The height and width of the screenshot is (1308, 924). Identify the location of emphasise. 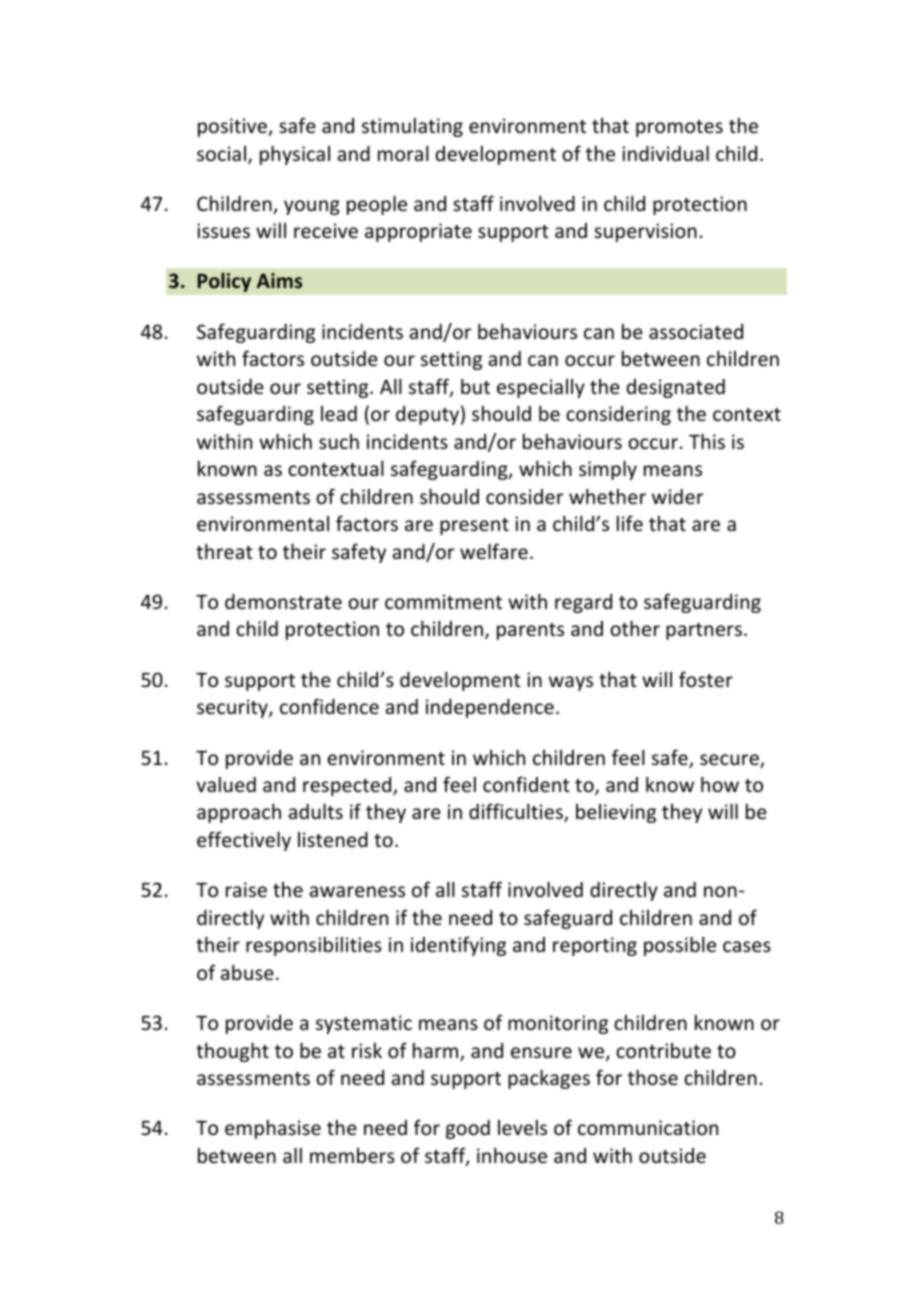
(273, 1129).
